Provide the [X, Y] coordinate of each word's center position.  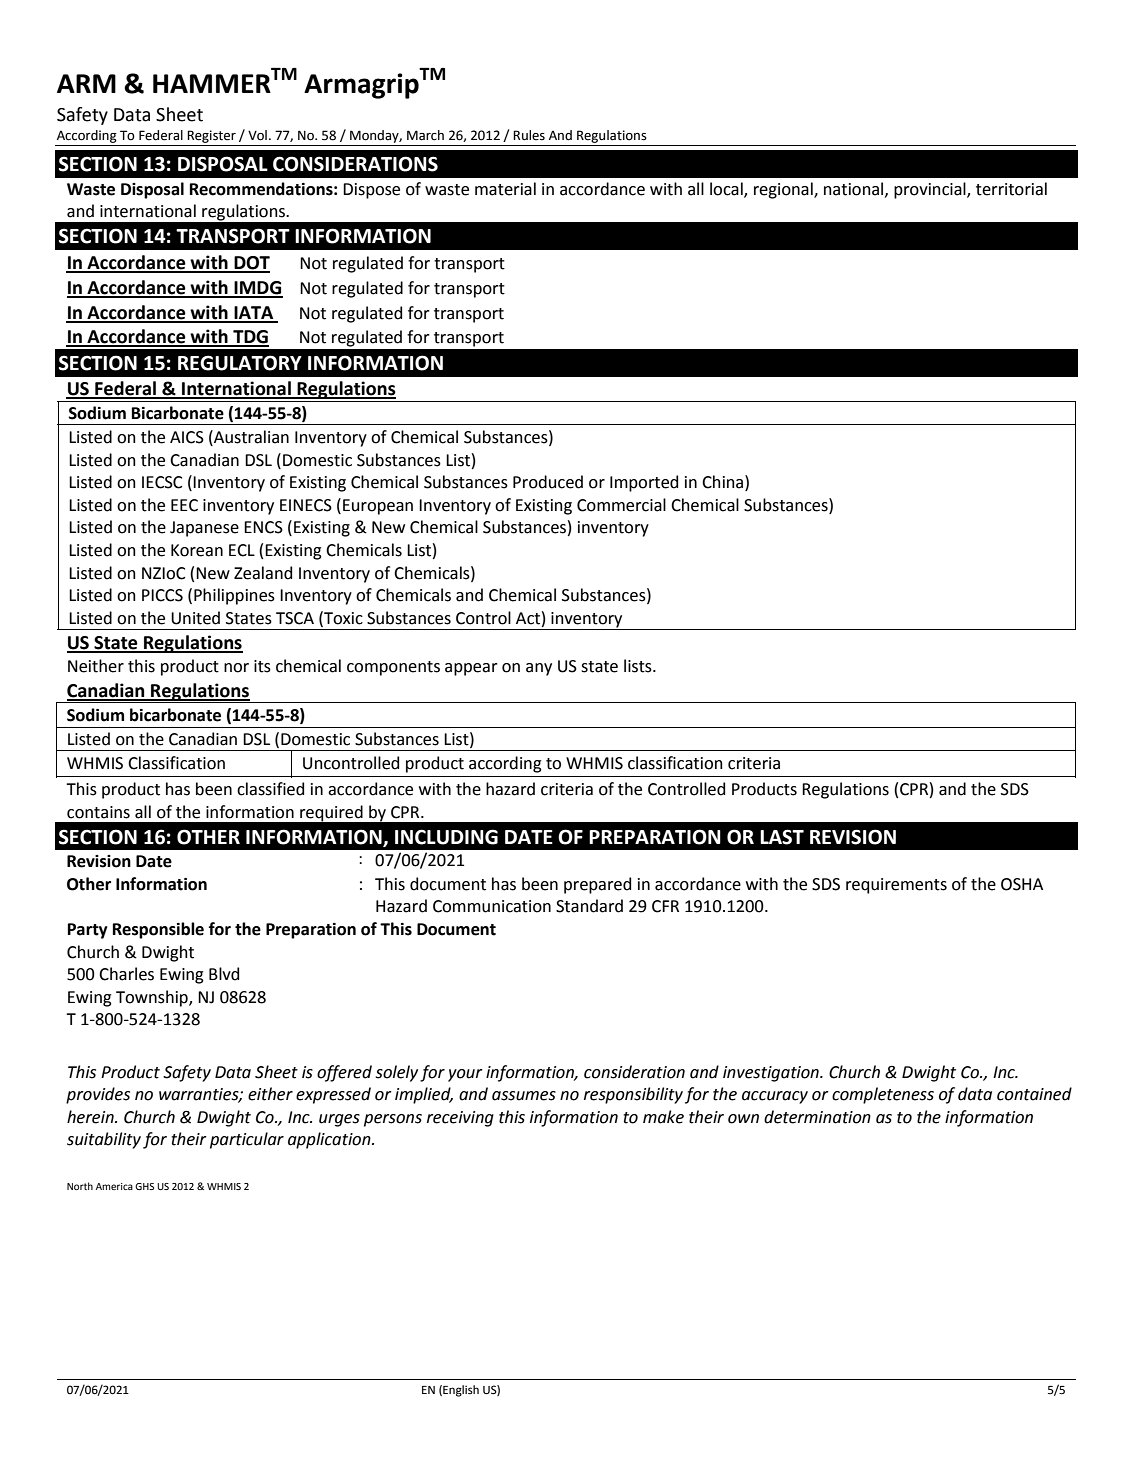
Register [212, 138]
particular [247, 1140]
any [539, 669]
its [262, 666]
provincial [931, 190]
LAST [782, 837]
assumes [524, 1096]
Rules [529, 135]
